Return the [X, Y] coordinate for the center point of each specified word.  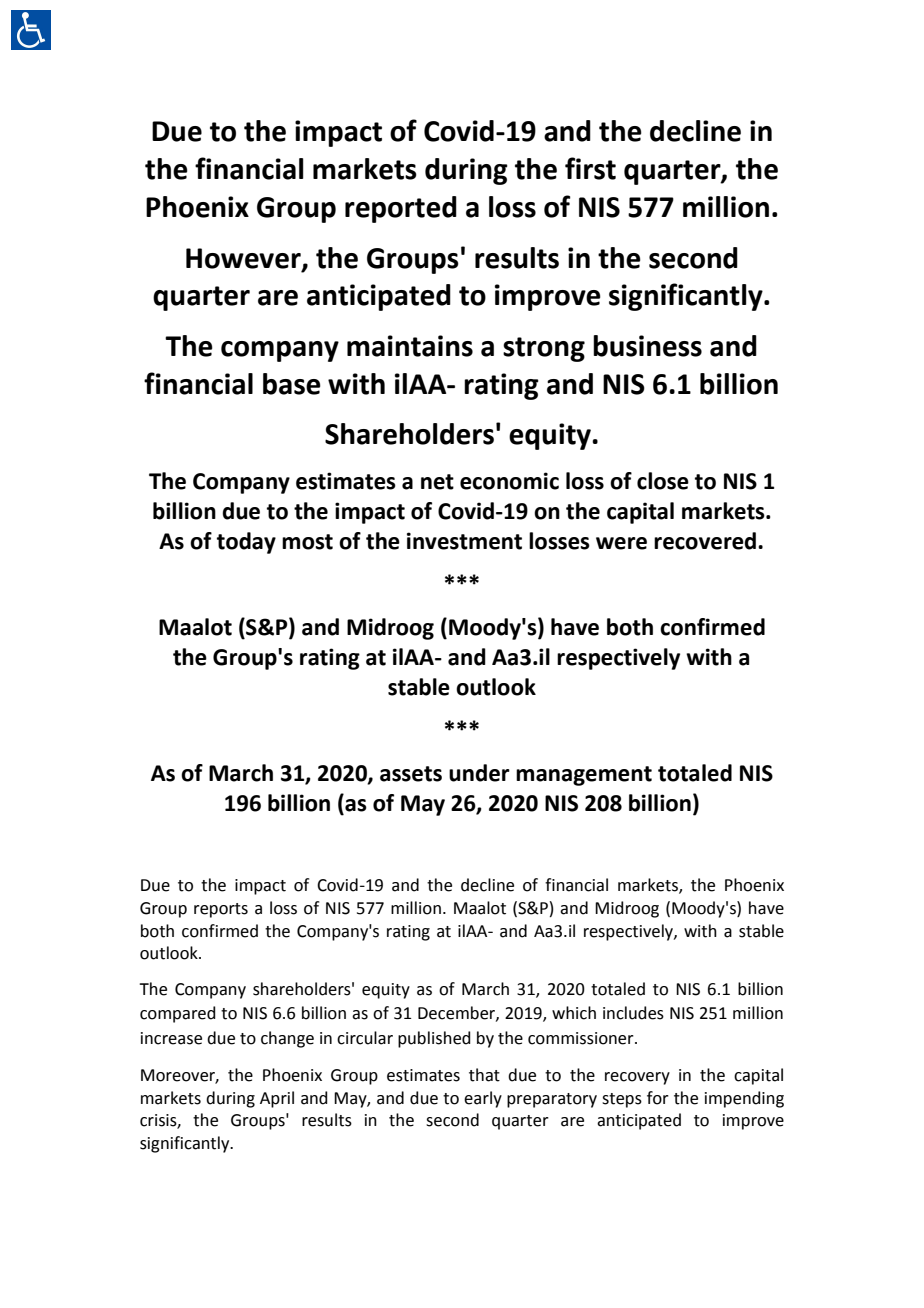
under [479, 773]
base [292, 384]
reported [401, 209]
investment [464, 541]
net [437, 482]
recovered [706, 541]
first [590, 168]
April [277, 1099]
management [584, 776]
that [484, 1075]
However [244, 259]
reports [221, 910]
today [246, 543]
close [663, 481]
